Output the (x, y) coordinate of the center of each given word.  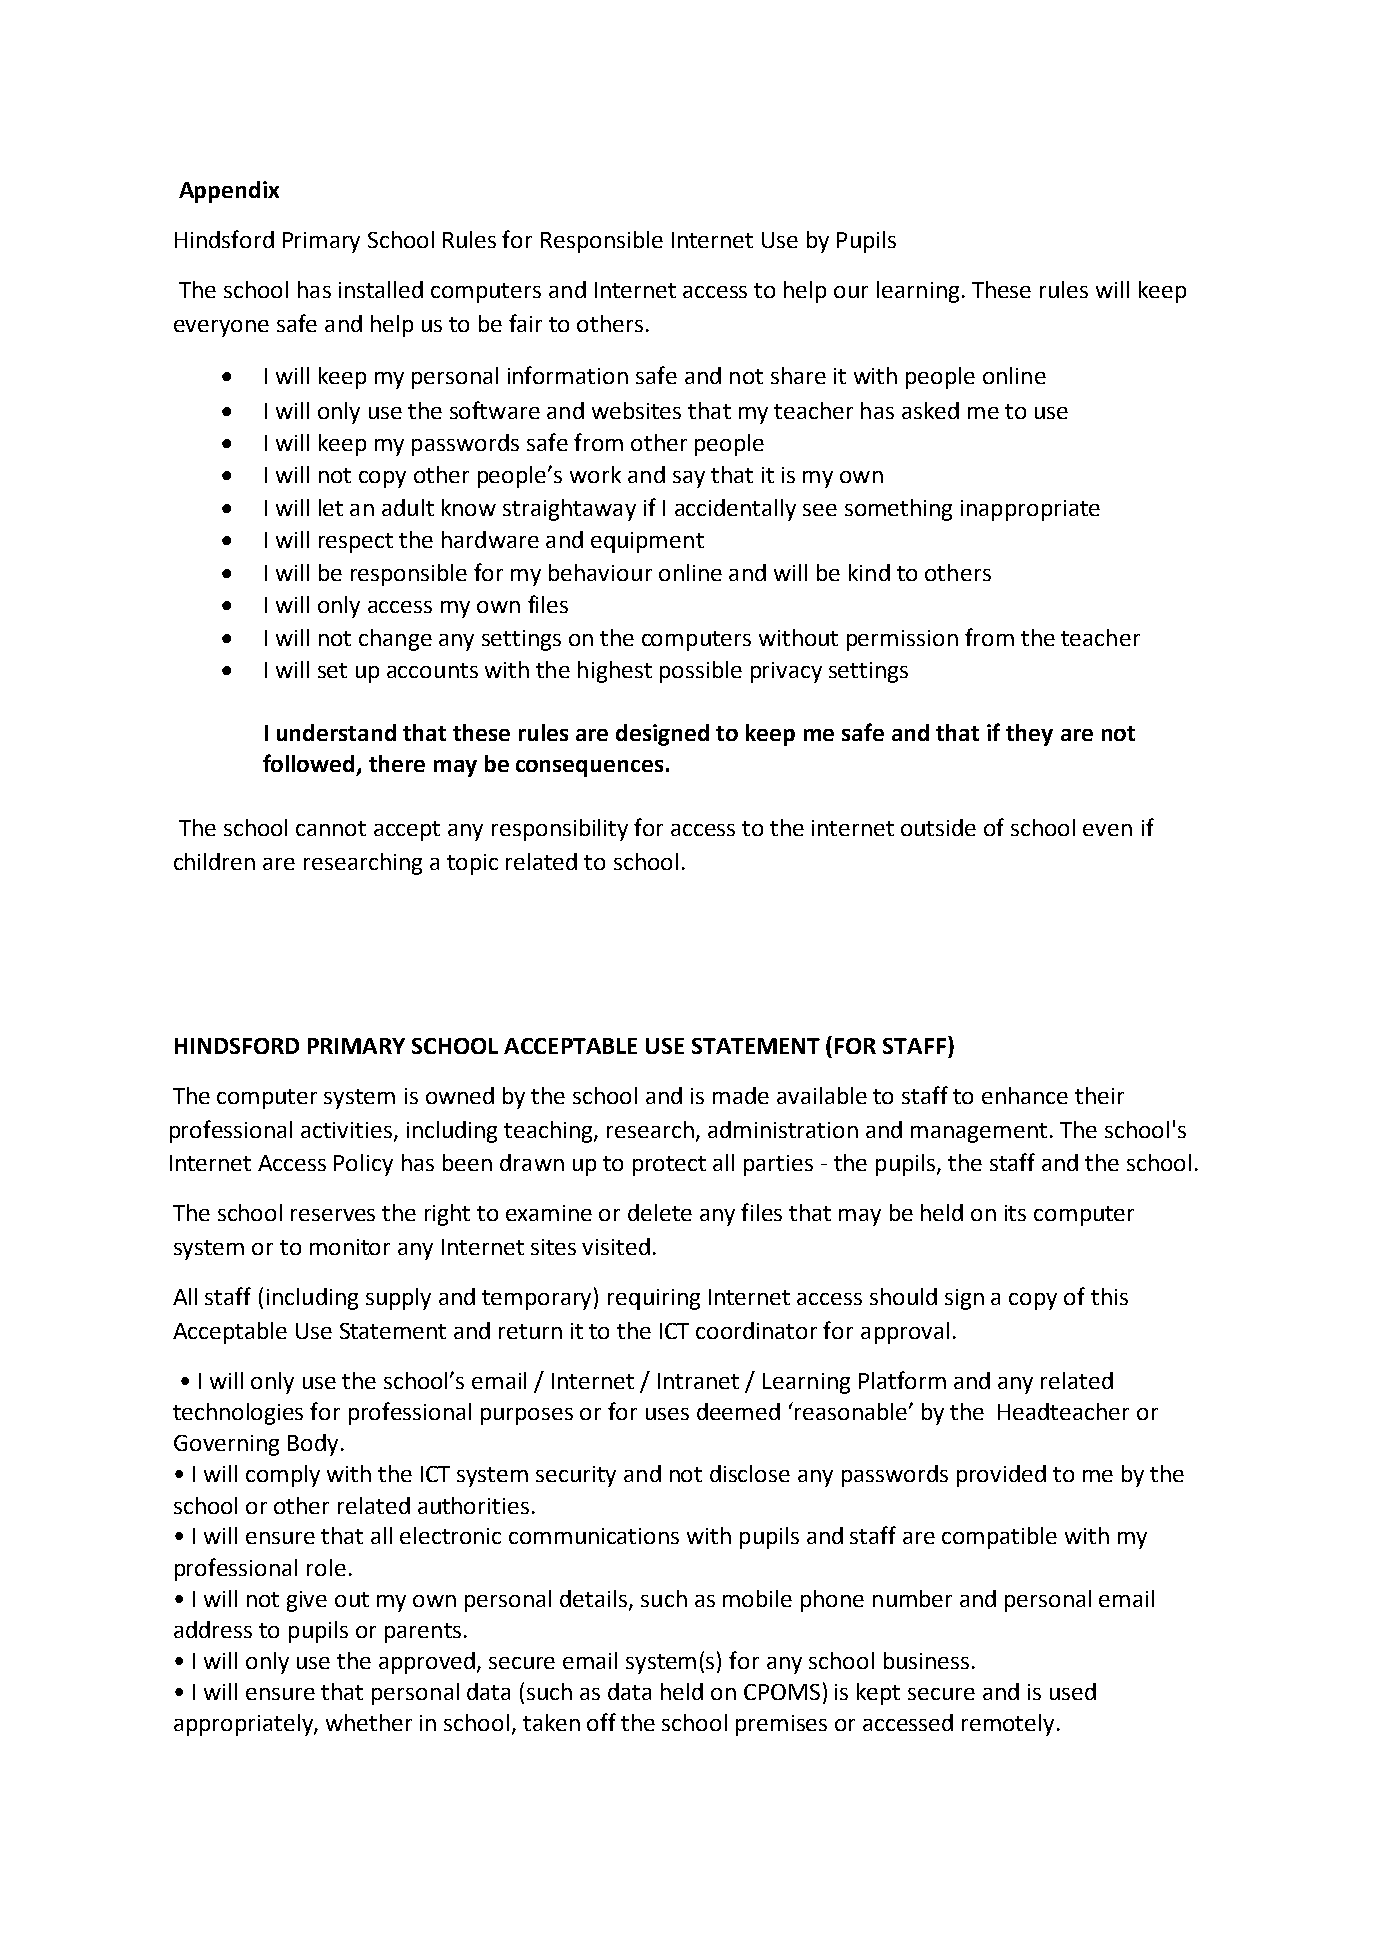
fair (525, 323)
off (601, 1722)
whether (369, 1722)
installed (381, 289)
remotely (1008, 1725)
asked (930, 410)
